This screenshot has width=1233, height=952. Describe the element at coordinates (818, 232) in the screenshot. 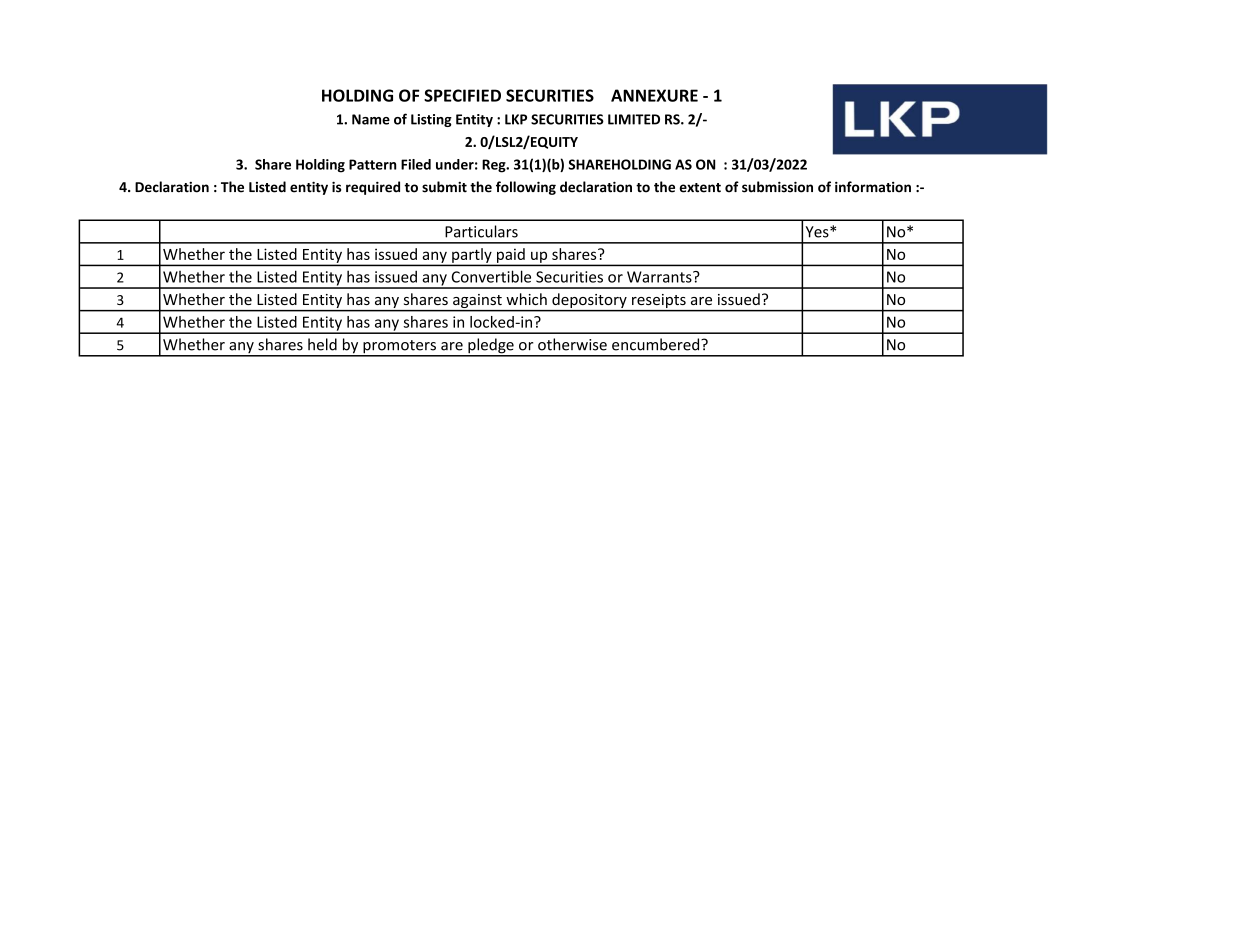

I see `Yes` at that location.
